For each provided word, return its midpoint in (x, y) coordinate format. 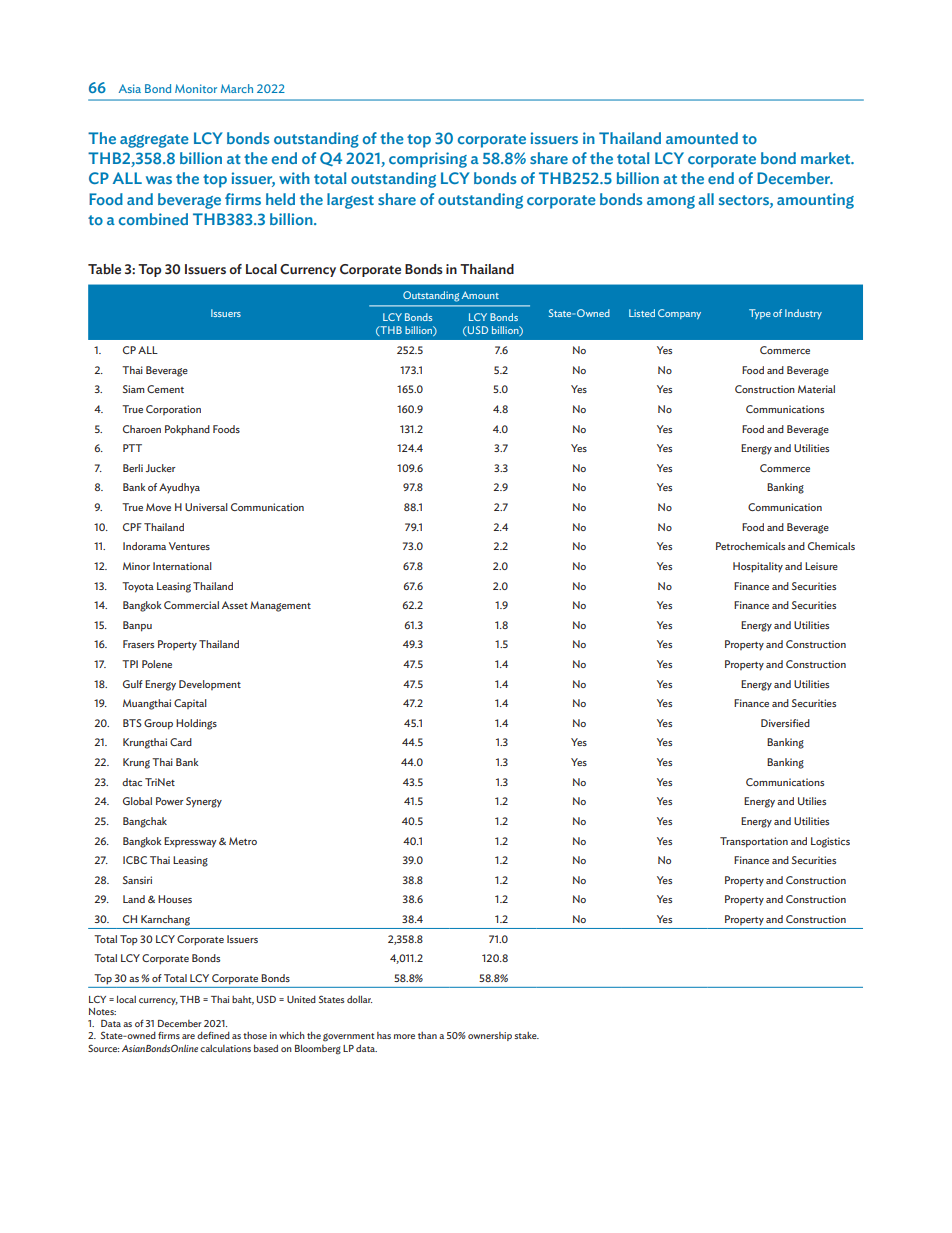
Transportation (754, 842)
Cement (165, 389)
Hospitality (758, 567)
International (182, 566)
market (827, 158)
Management (280, 606)
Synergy (204, 802)
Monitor (196, 88)
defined (213, 1035)
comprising (428, 160)
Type (760, 314)
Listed (642, 313)
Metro (243, 841)
